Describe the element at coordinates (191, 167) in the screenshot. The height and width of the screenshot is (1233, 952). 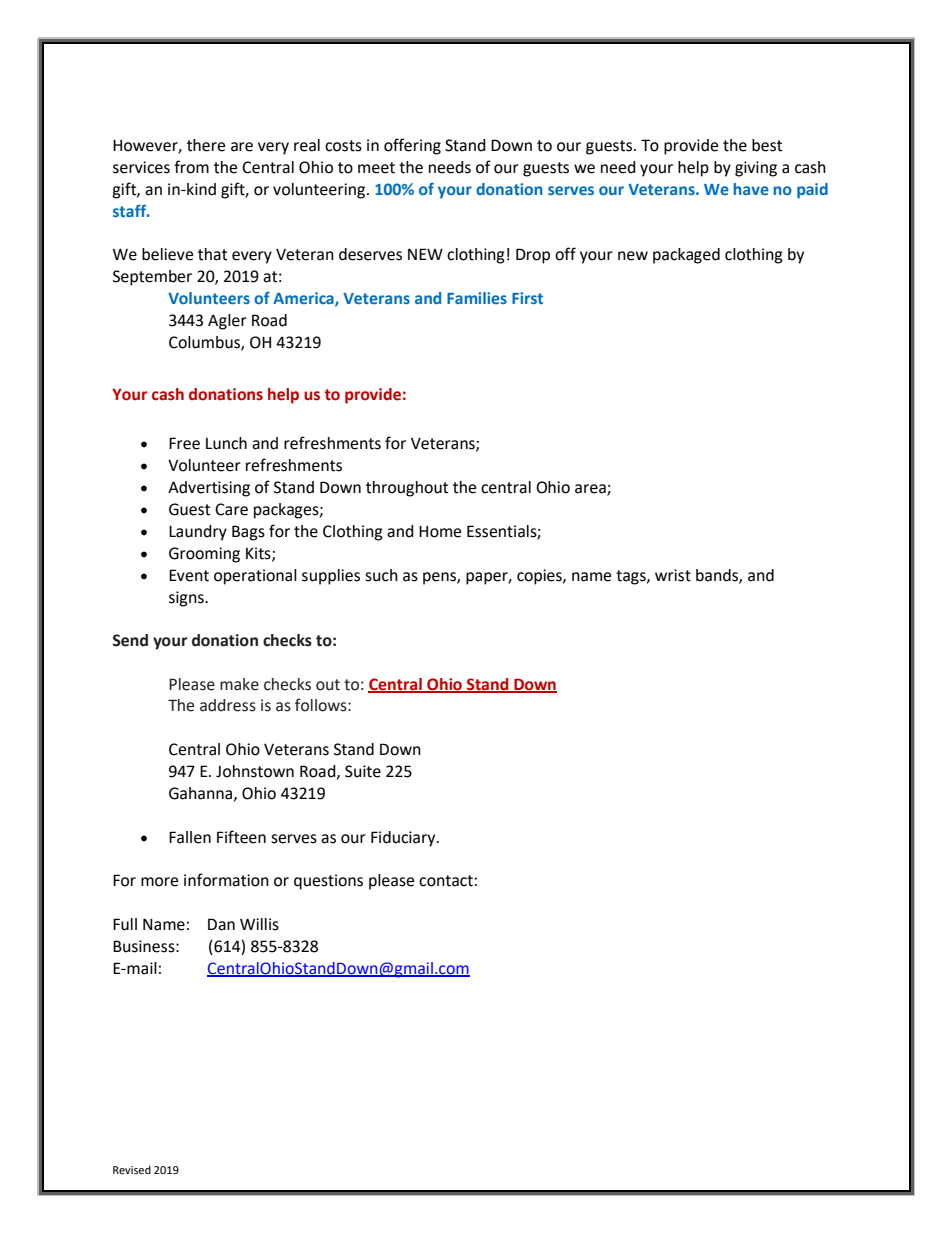
I see `from` at that location.
